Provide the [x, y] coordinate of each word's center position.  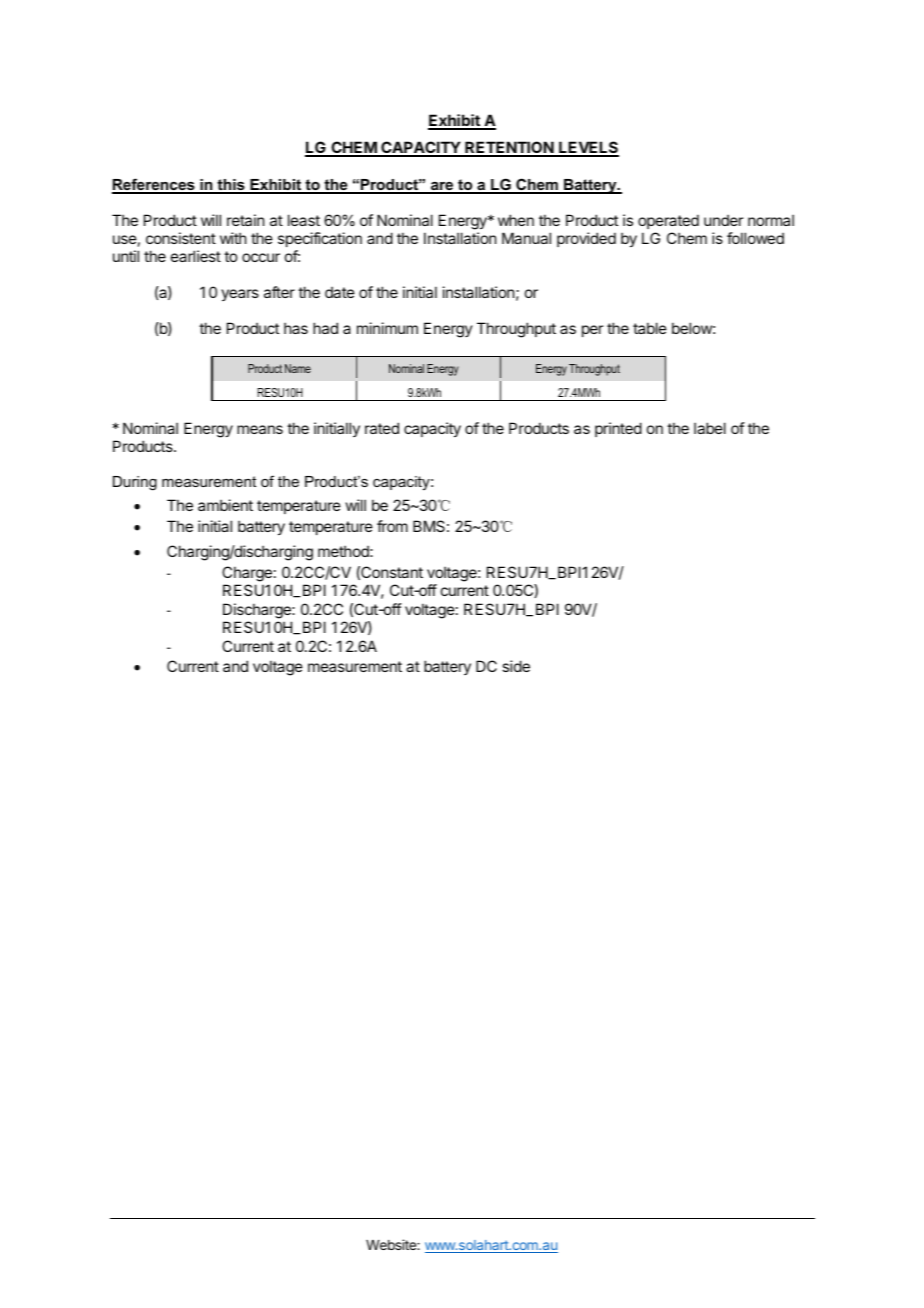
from [392, 526]
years [240, 295]
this [231, 186]
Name [298, 368]
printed [618, 429]
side [516, 666]
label [710, 428]
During [135, 483]
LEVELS [588, 148]
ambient [225, 505]
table [650, 328]
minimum [387, 328]
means [260, 429]
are [442, 187]
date [340, 292]
